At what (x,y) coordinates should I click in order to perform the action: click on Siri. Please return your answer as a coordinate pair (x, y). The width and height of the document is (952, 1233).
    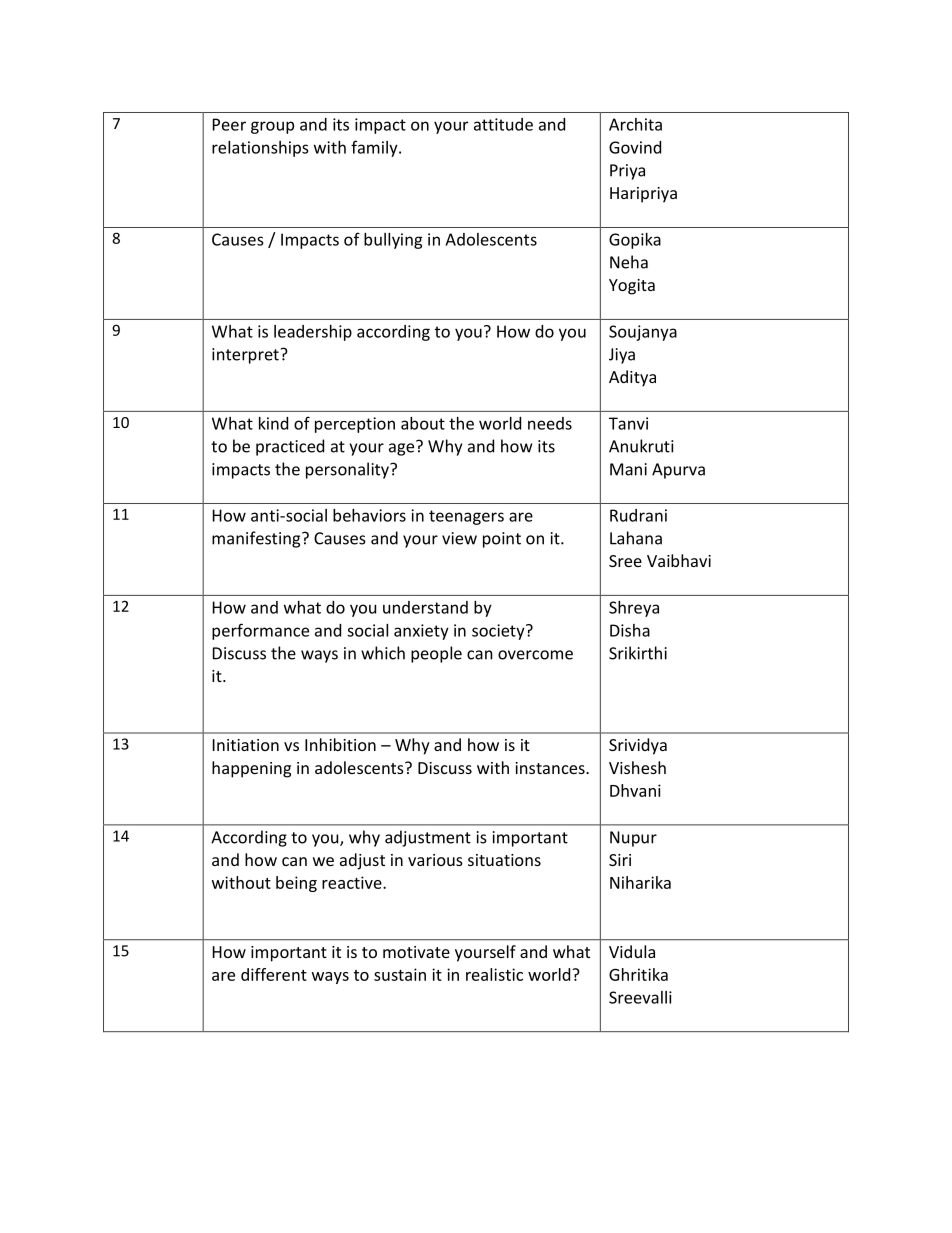
    Looking at the image, I should click on (620, 860).
